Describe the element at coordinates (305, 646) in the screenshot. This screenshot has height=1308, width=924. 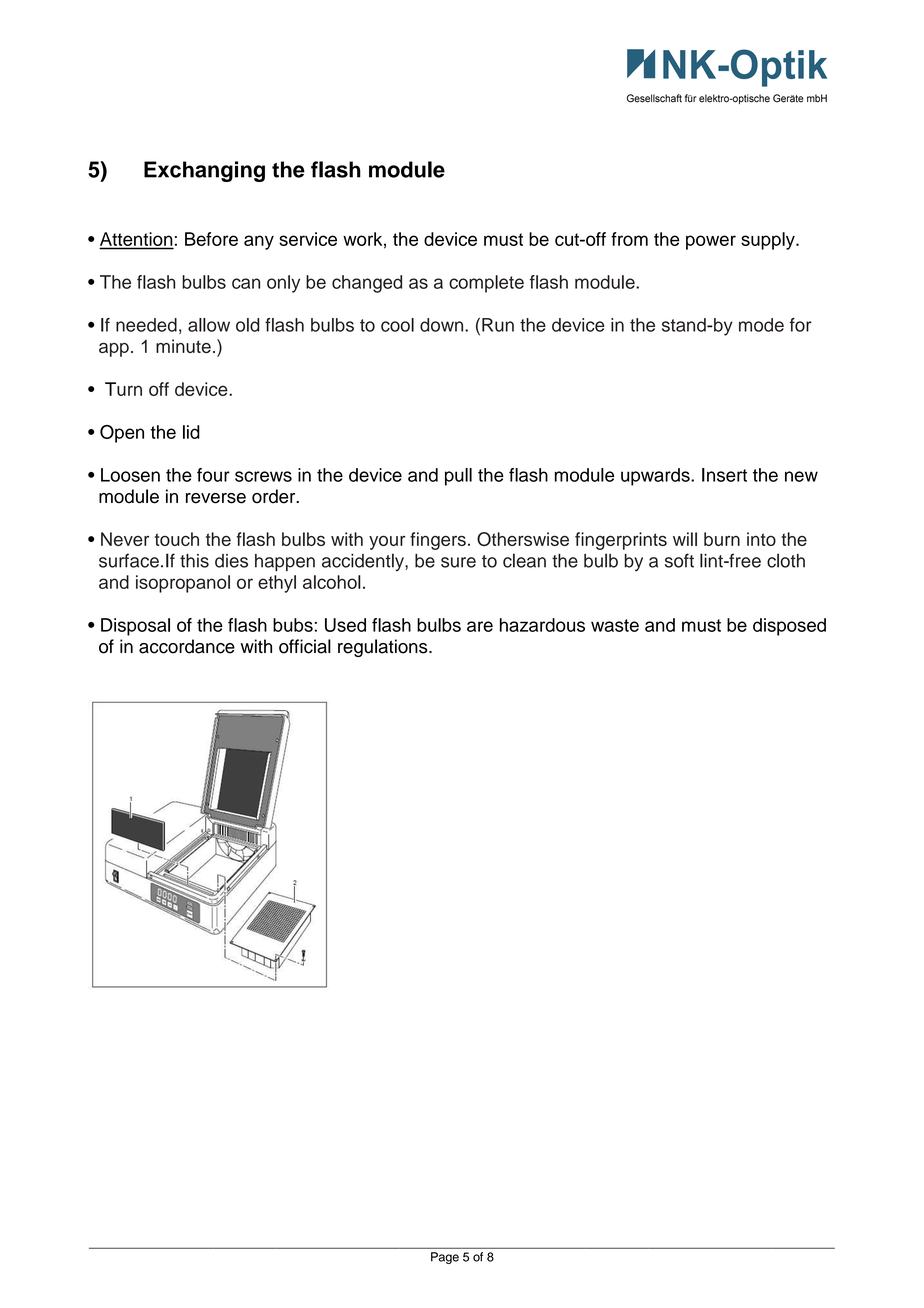
I see `official` at that location.
